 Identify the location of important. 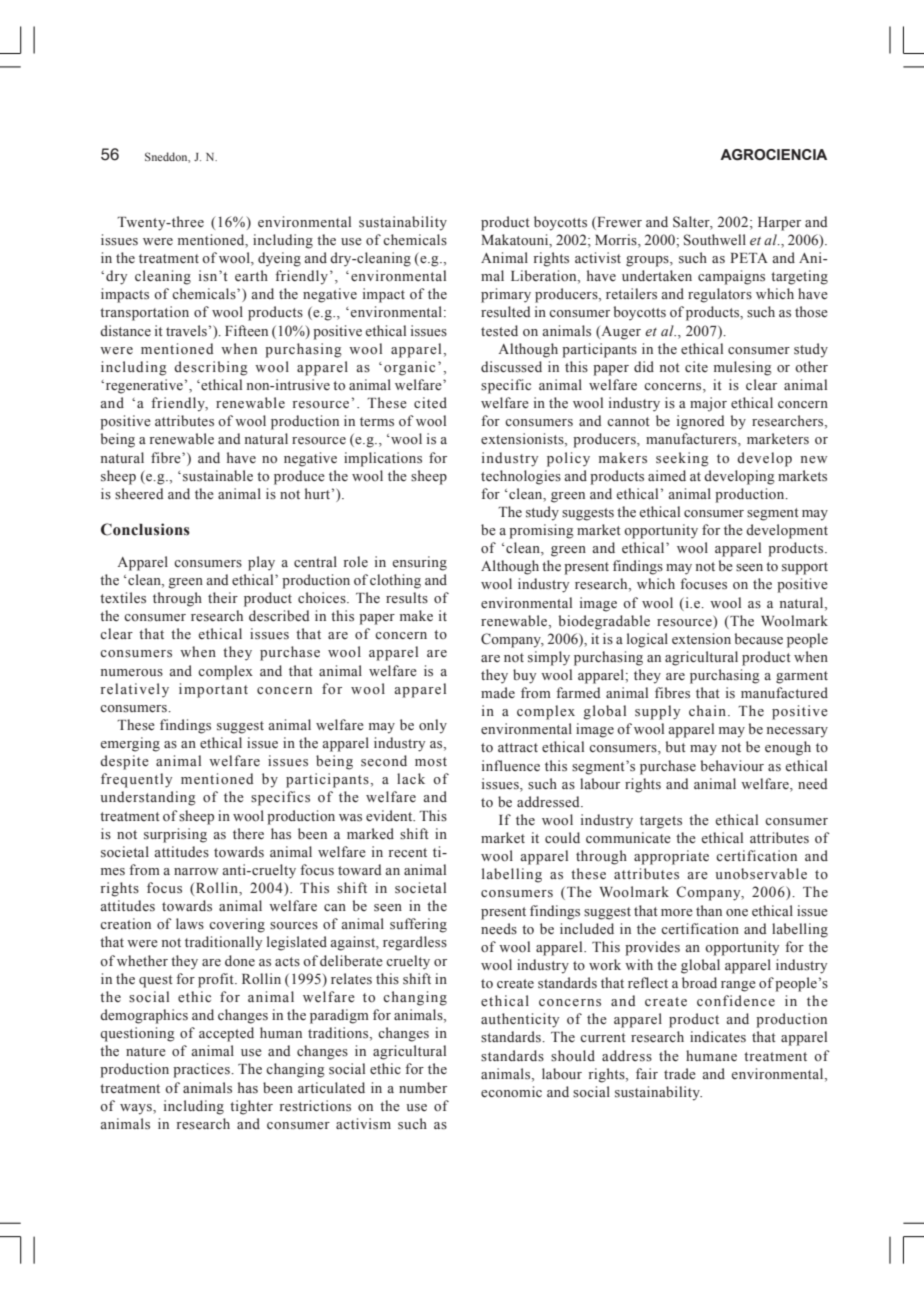
(213, 690).
